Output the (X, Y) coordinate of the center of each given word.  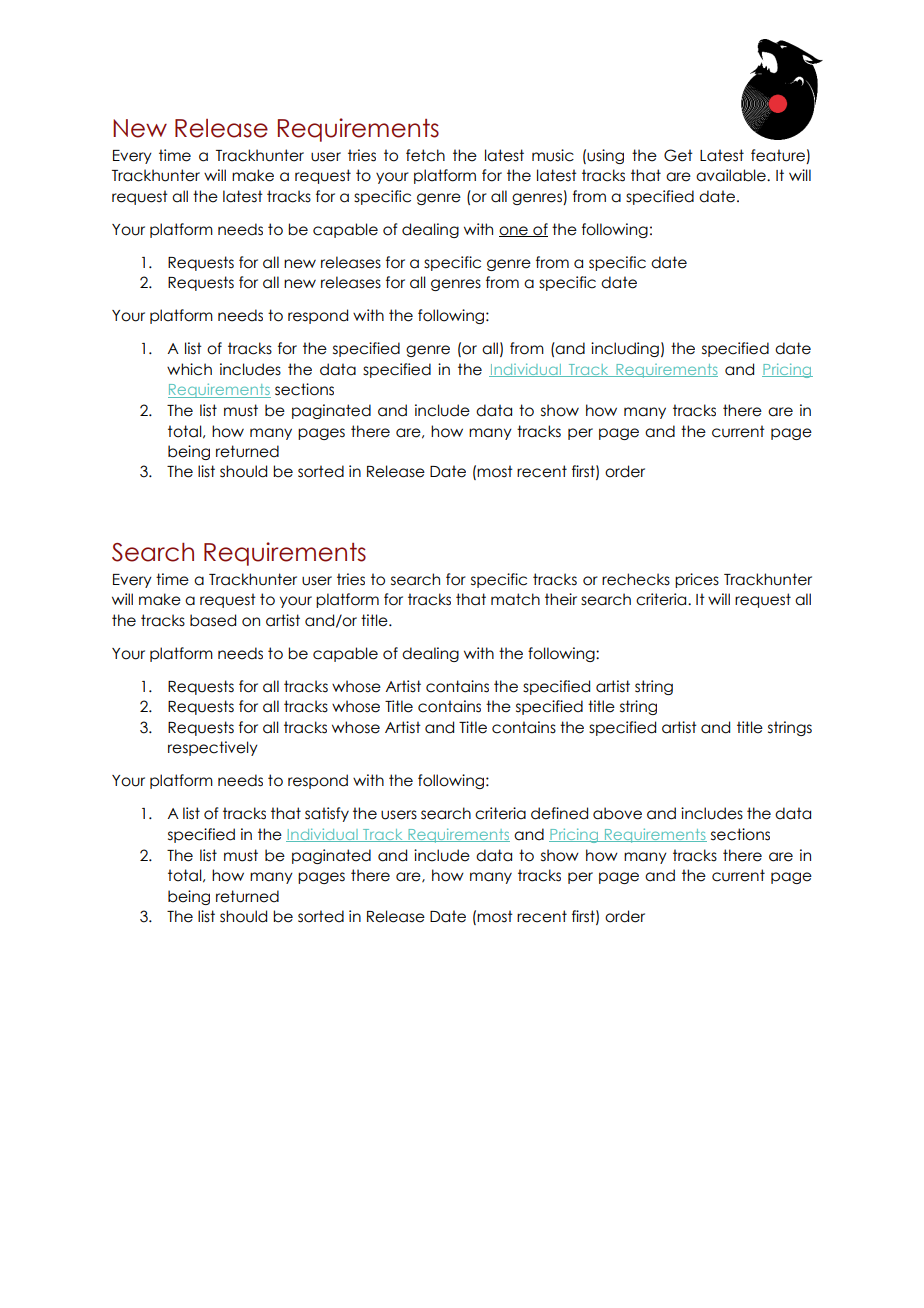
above (617, 813)
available (732, 175)
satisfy (327, 814)
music (553, 155)
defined (559, 813)
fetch (425, 155)
